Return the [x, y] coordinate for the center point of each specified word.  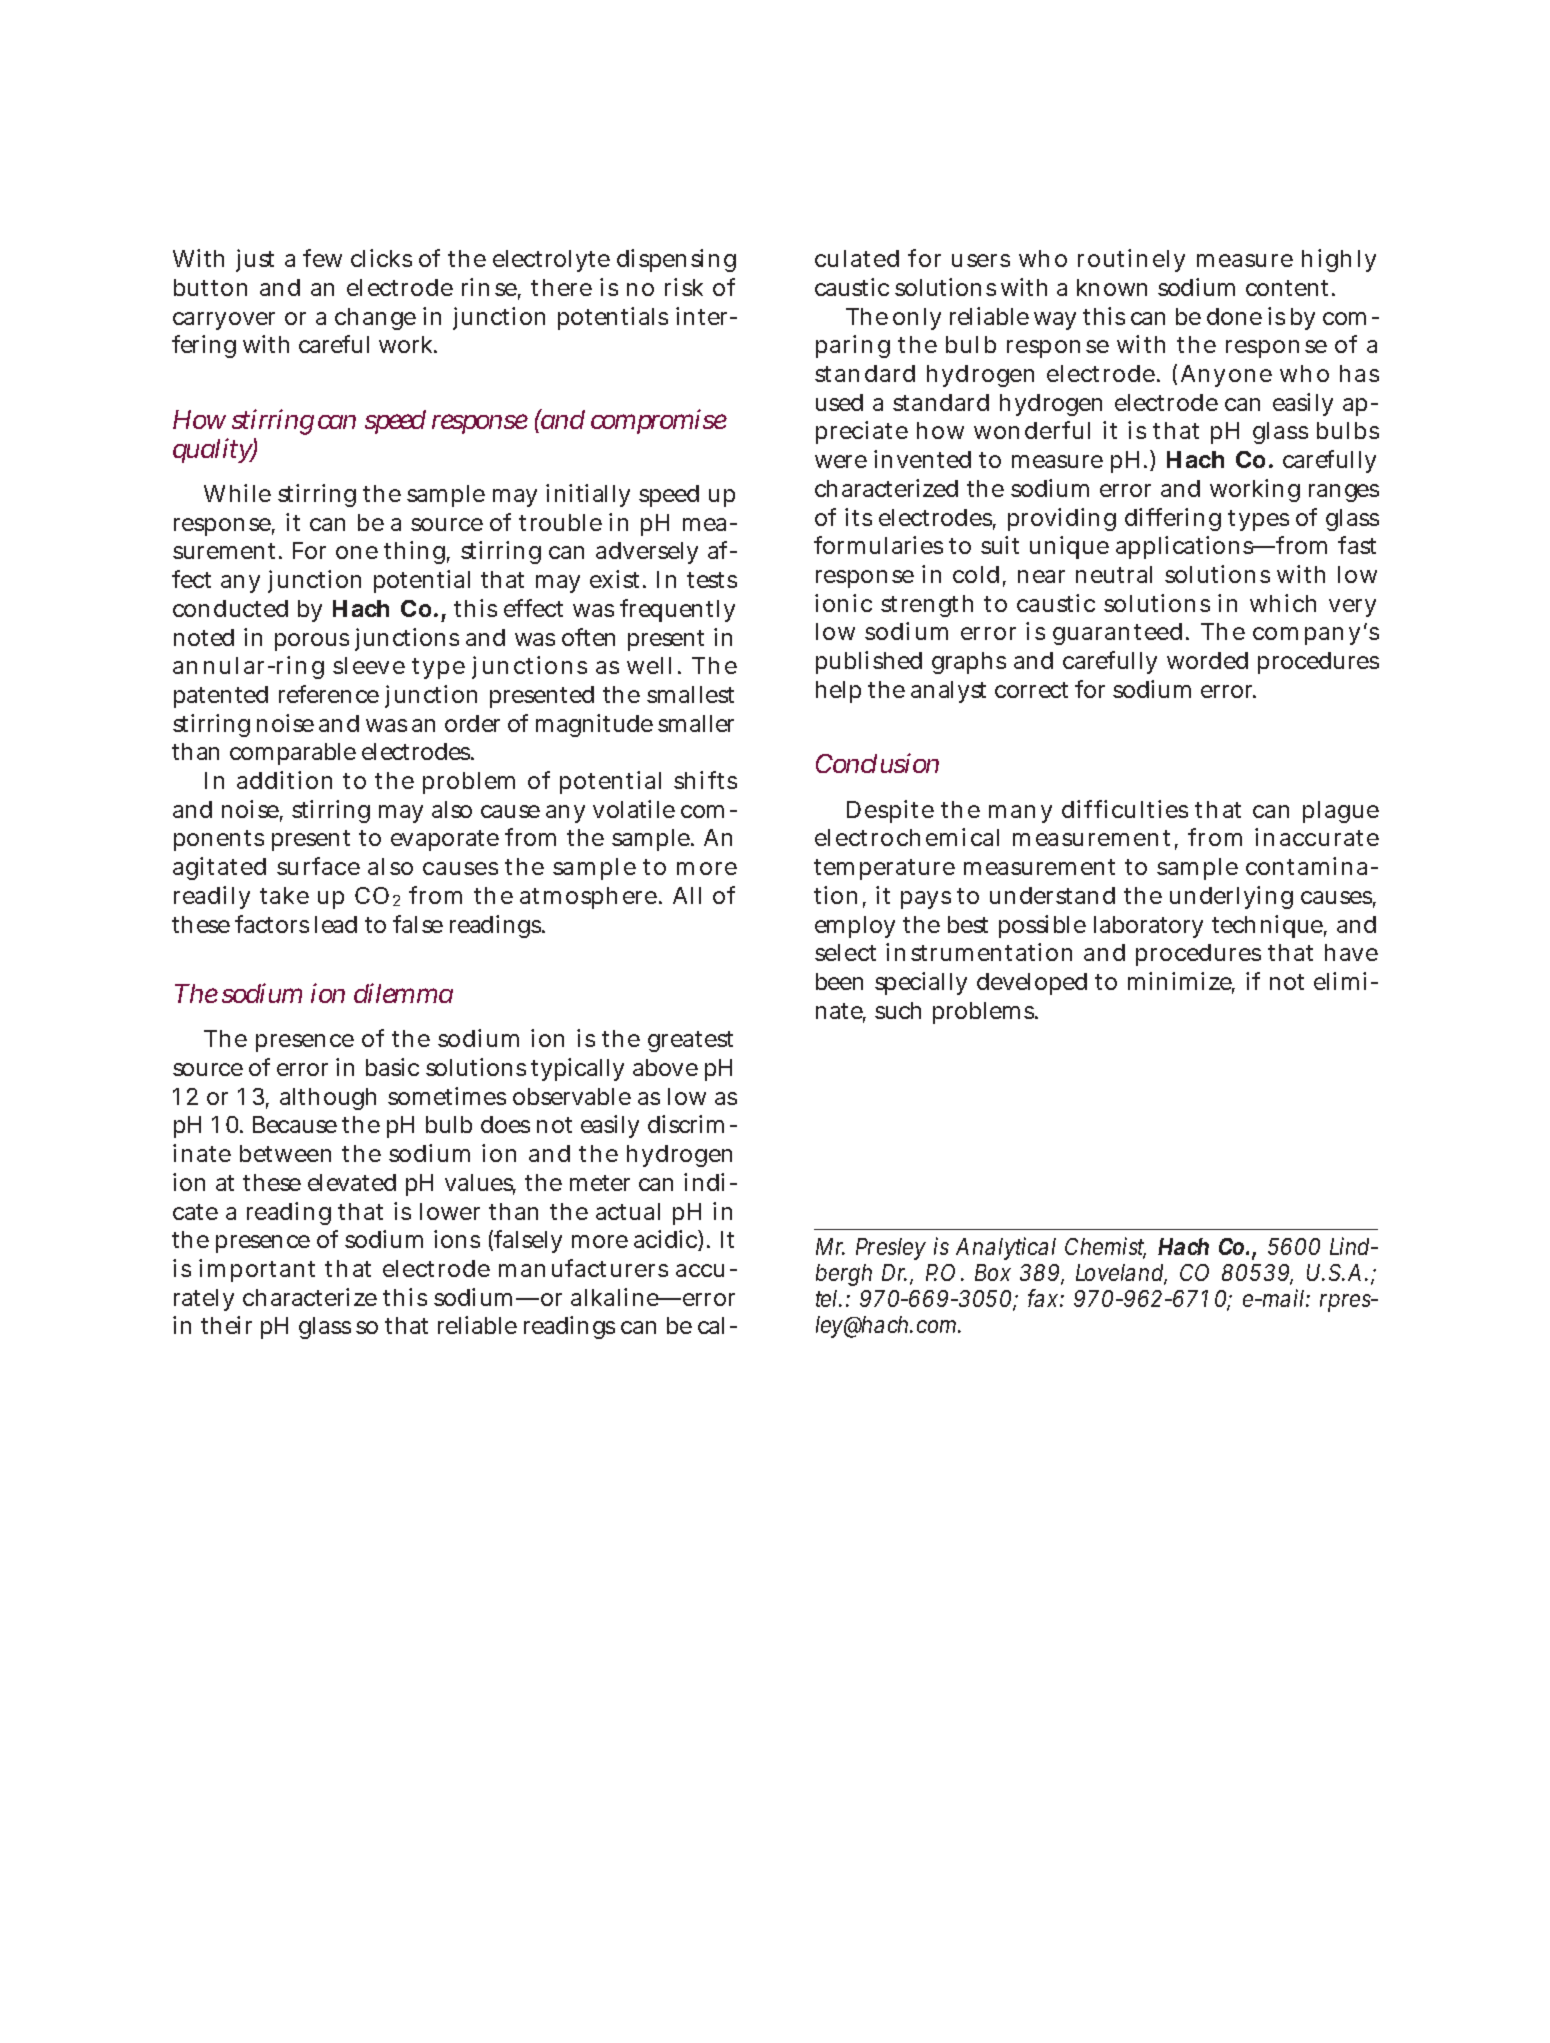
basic [392, 1067]
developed [1032, 984]
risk [684, 287]
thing [416, 552]
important [257, 1270]
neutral [1114, 574]
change [375, 319]
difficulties [1125, 809]
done [1234, 316]
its [858, 517]
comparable [293, 754]
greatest [690, 1041]
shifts [705, 780]
